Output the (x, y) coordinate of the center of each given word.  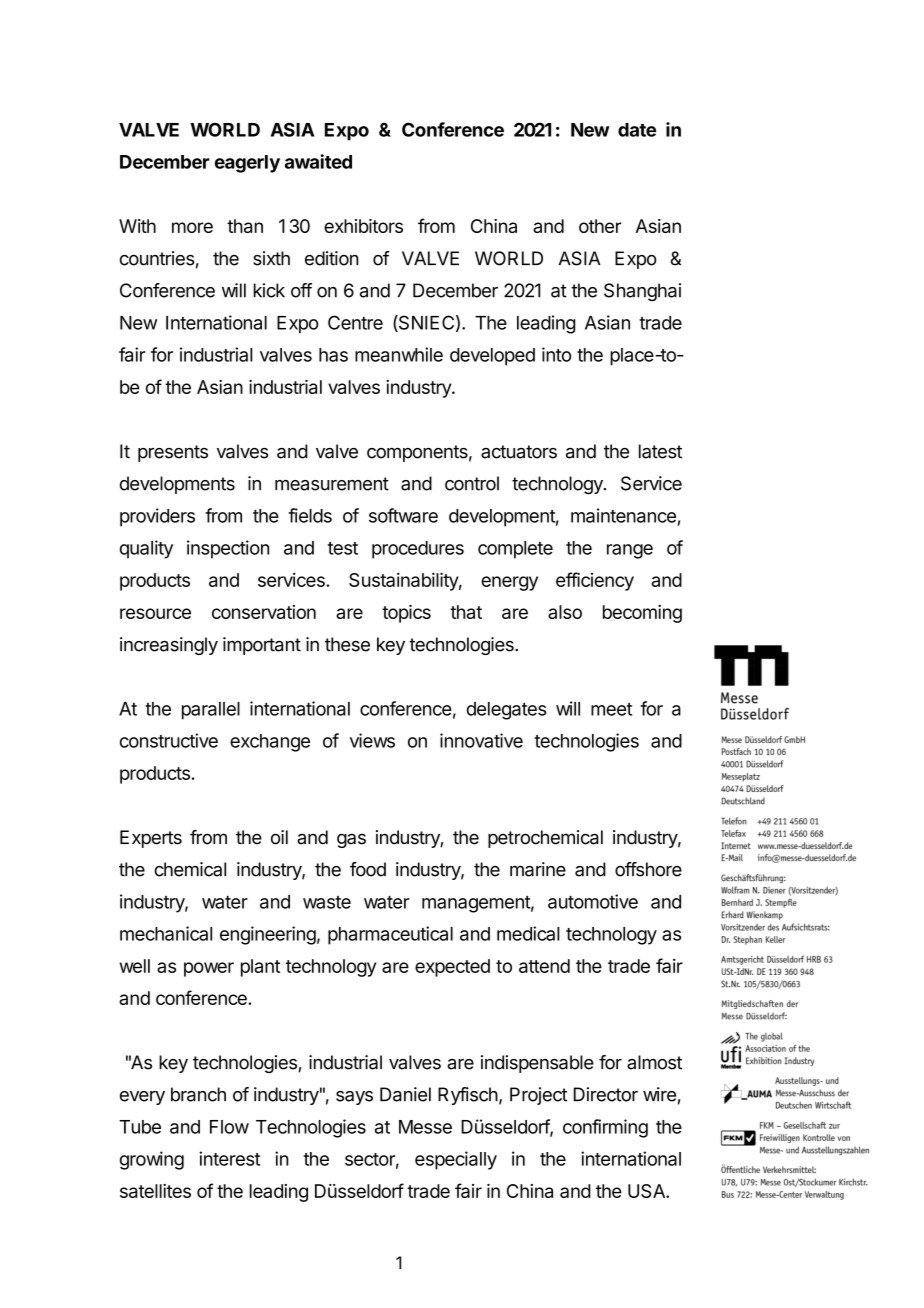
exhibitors (363, 226)
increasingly (169, 646)
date (637, 130)
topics (406, 614)
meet (611, 709)
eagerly (247, 164)
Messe (425, 1127)
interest (229, 1158)
